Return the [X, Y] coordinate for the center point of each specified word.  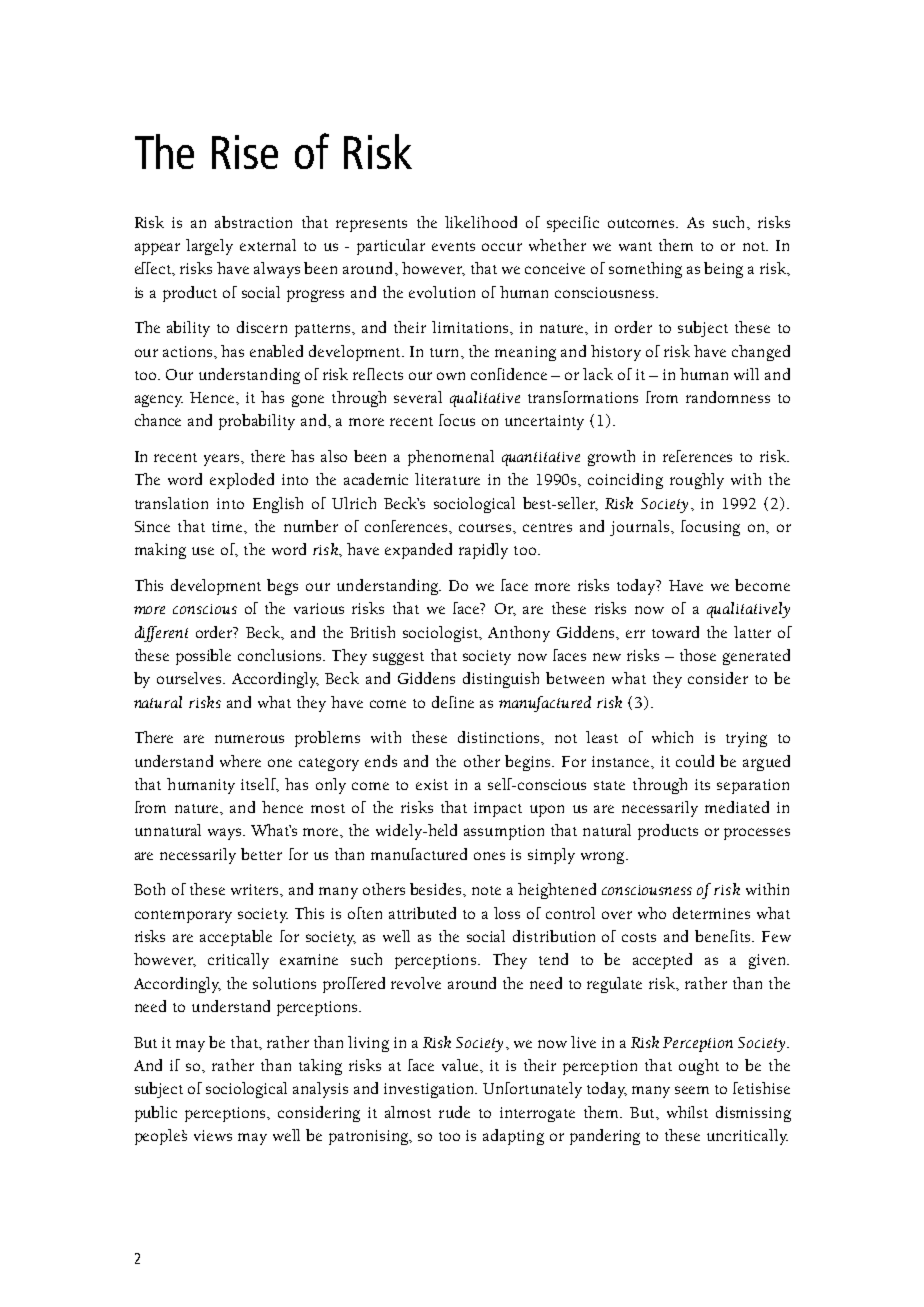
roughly [697, 481]
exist [432, 784]
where [240, 761]
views [213, 1135]
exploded [242, 481]
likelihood [481, 222]
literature [447, 479]
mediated [737, 807]
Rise [245, 152]
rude [454, 1112]
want [635, 246]
